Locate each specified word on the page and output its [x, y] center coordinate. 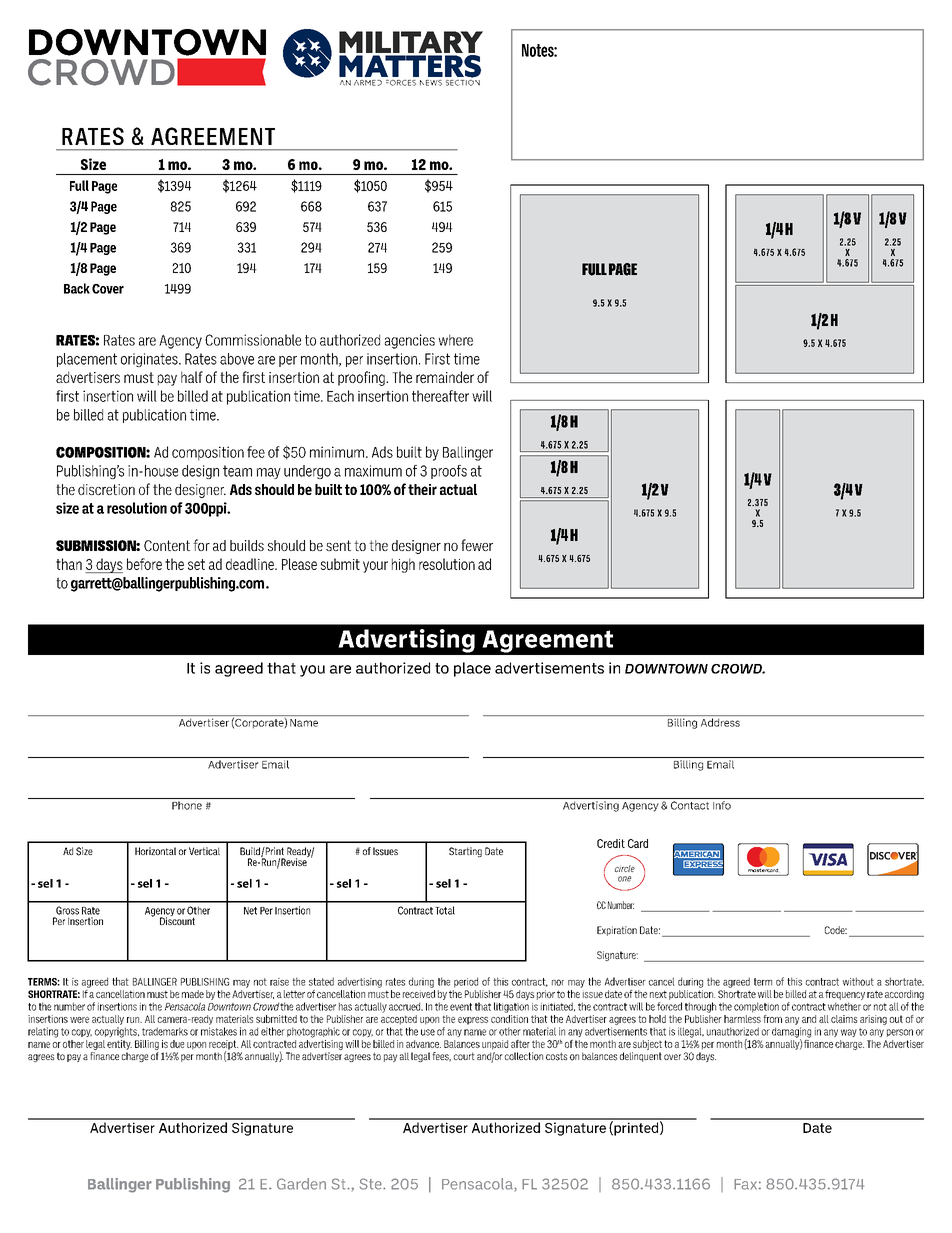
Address [720, 722]
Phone [187, 805]
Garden [301, 1184]
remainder [445, 377]
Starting [465, 852]
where [456, 340]
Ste [372, 1184]
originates [150, 360]
